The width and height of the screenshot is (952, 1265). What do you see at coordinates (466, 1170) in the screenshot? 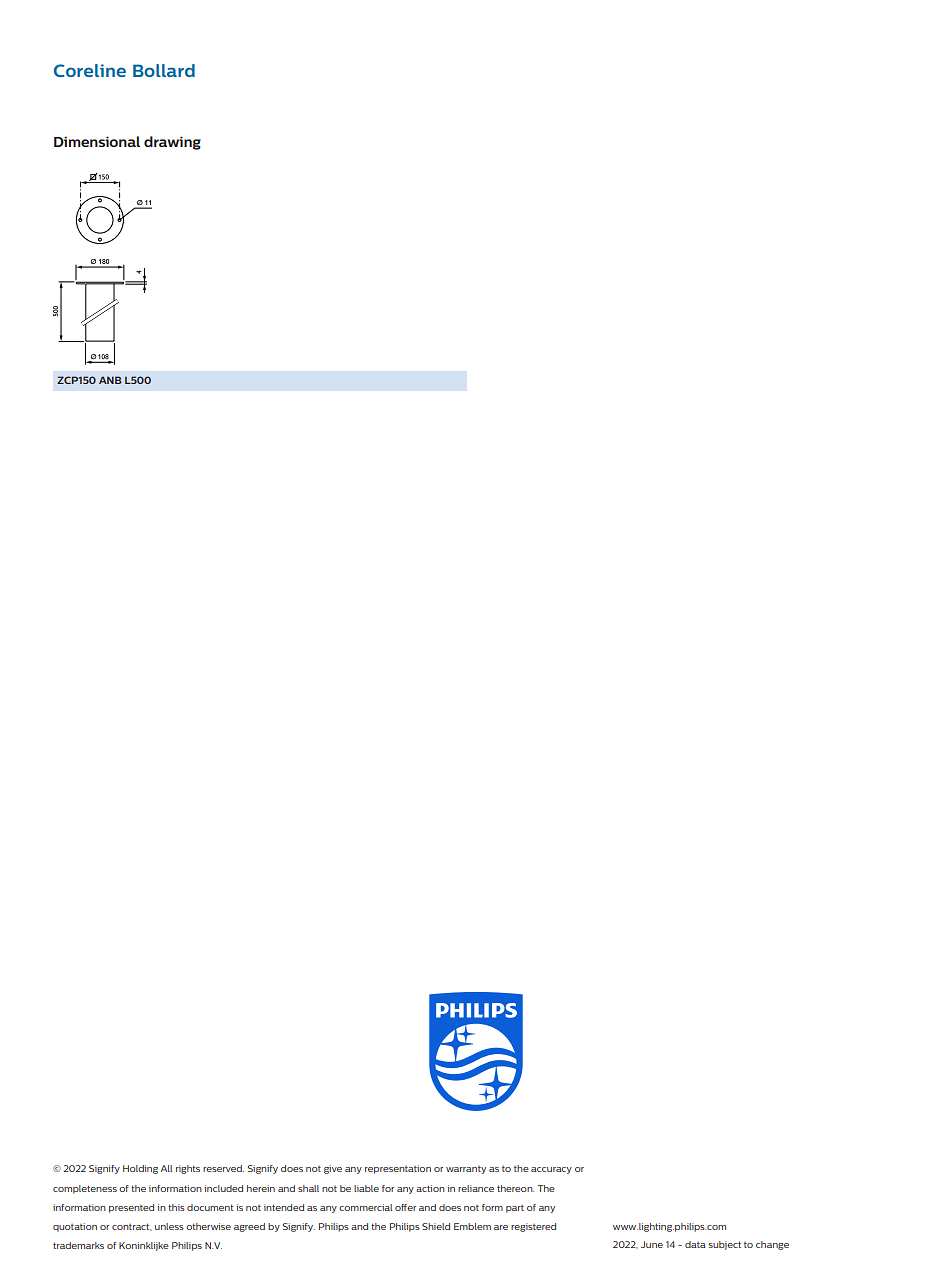
I see `warranty` at bounding box center [466, 1170].
